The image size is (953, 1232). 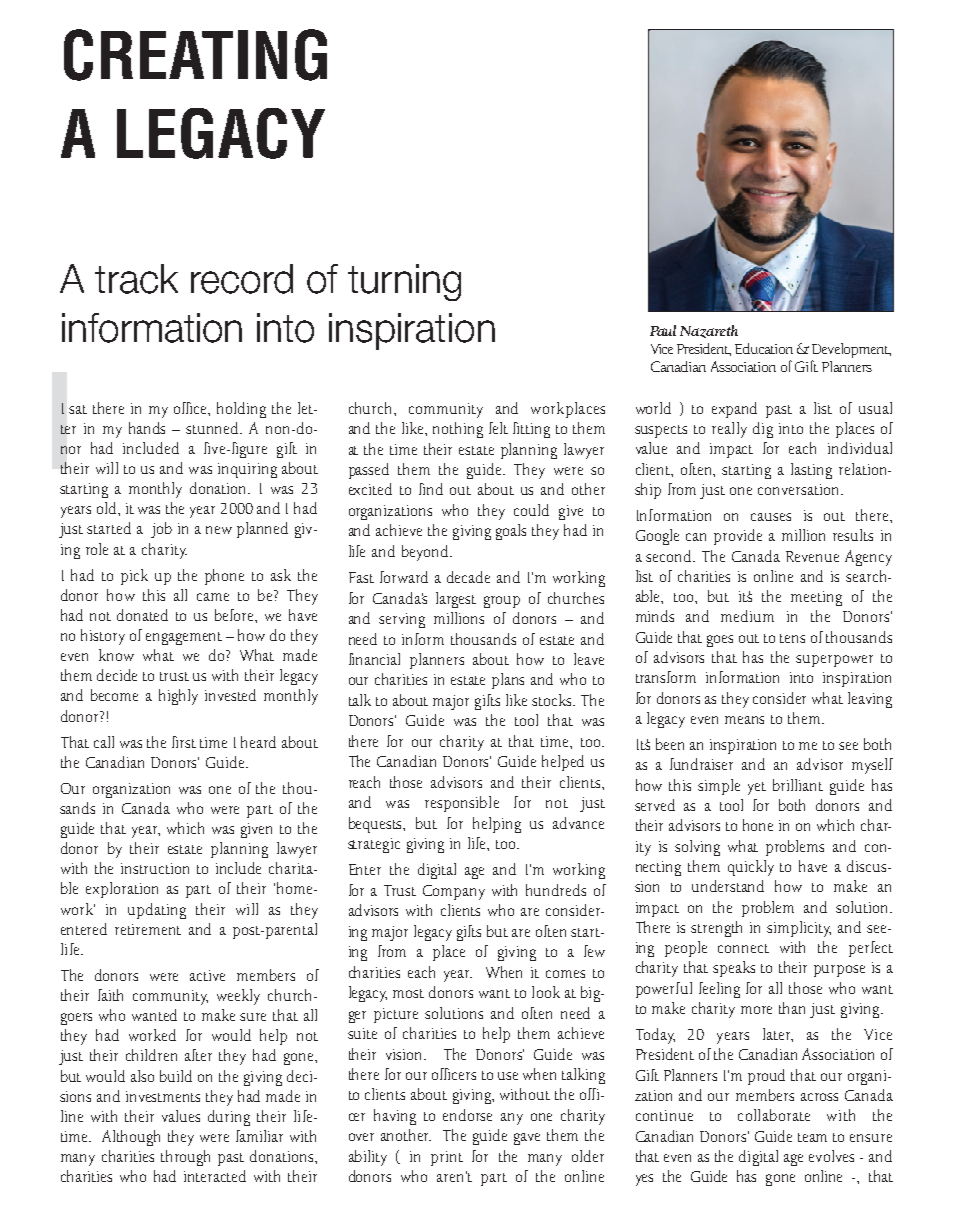 What do you see at coordinates (709, 331) in the image?
I see `Nazareth` at bounding box center [709, 331].
